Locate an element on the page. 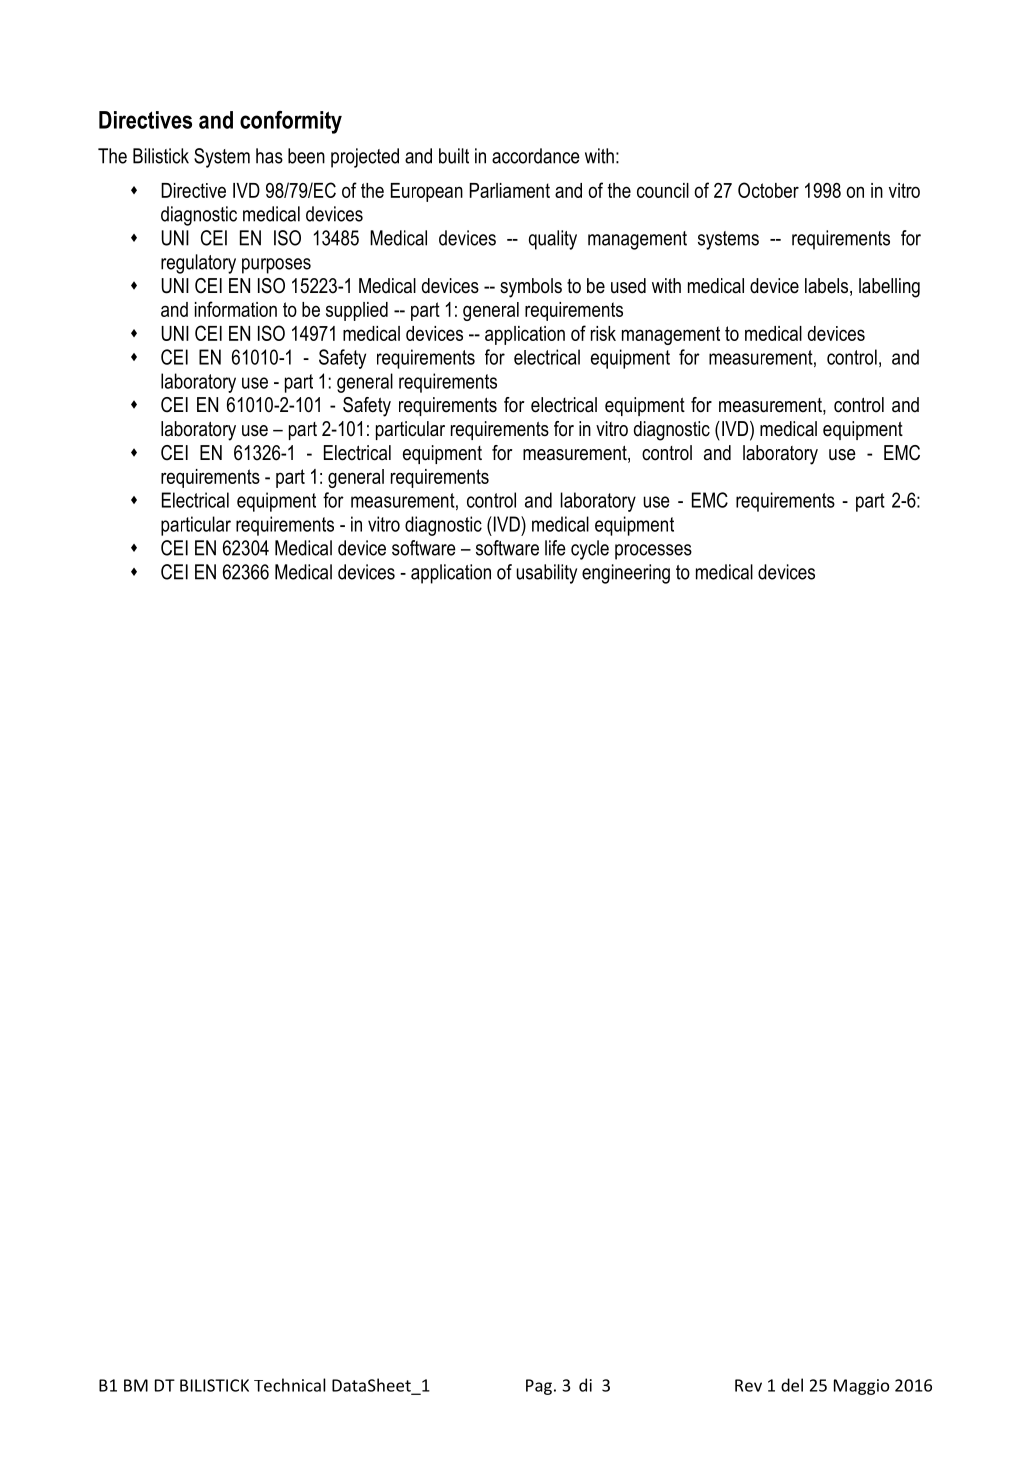 This document has width=1031, height=1458. Technical is located at coordinates (290, 1385).
